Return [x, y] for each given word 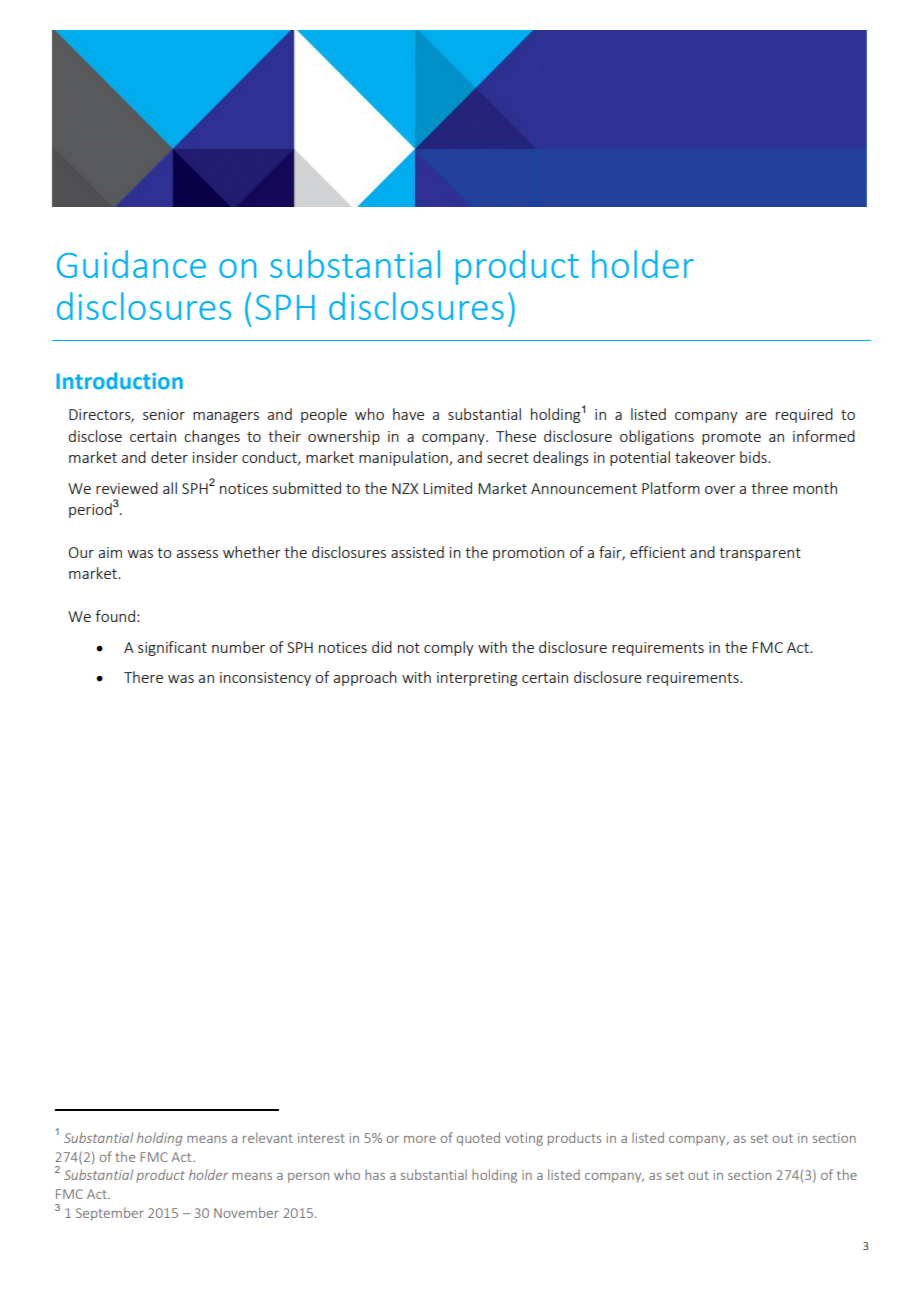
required [804, 415]
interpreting [477, 679]
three [769, 488]
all [170, 488]
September [110, 1214]
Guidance [131, 264]
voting [524, 1139]
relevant [268, 1137]
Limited [447, 488]
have [408, 414]
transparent [760, 554]
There [143, 677]
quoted [478, 1139]
